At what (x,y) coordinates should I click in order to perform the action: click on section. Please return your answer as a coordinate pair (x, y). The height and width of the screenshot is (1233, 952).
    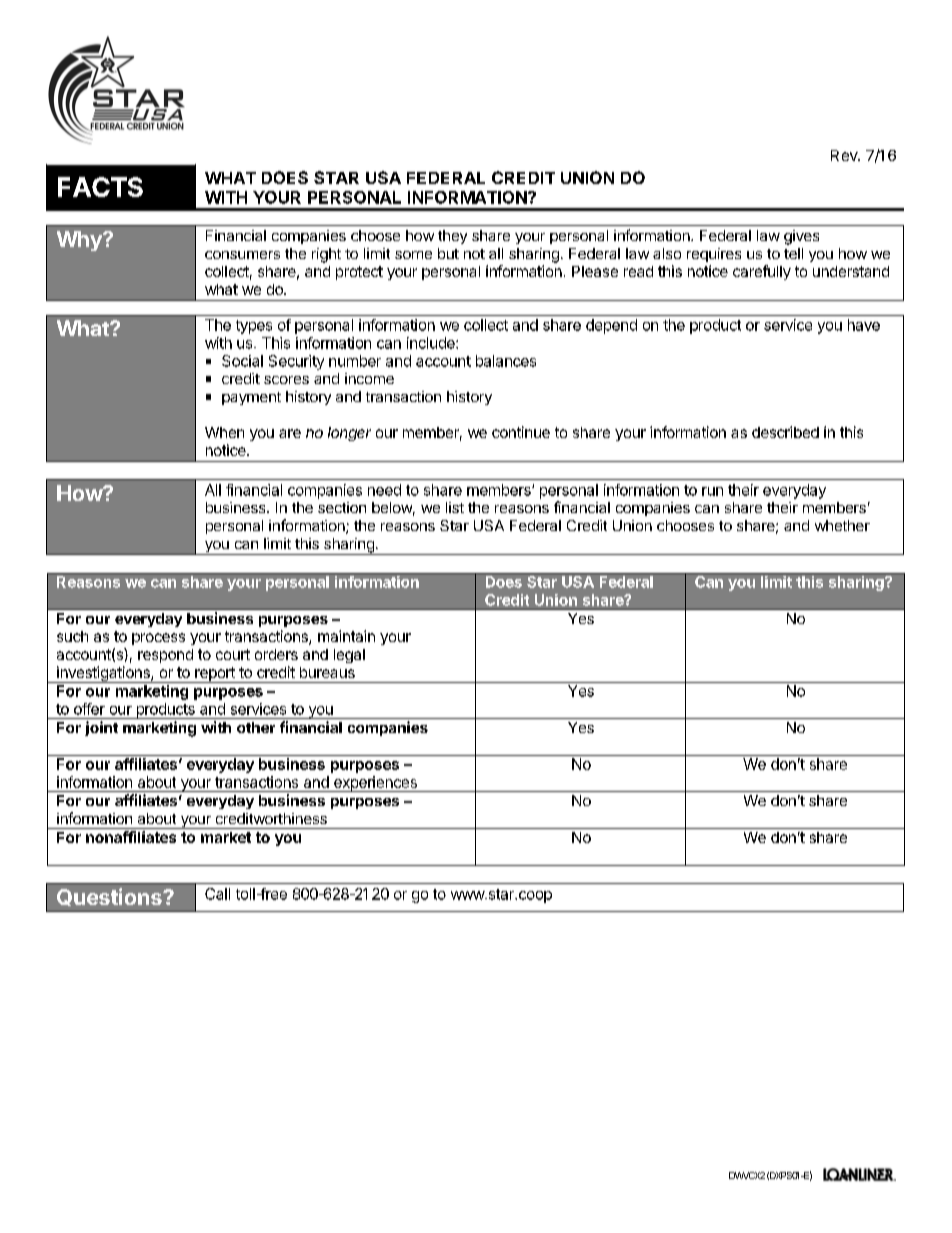
    Looking at the image, I should click on (342, 507).
